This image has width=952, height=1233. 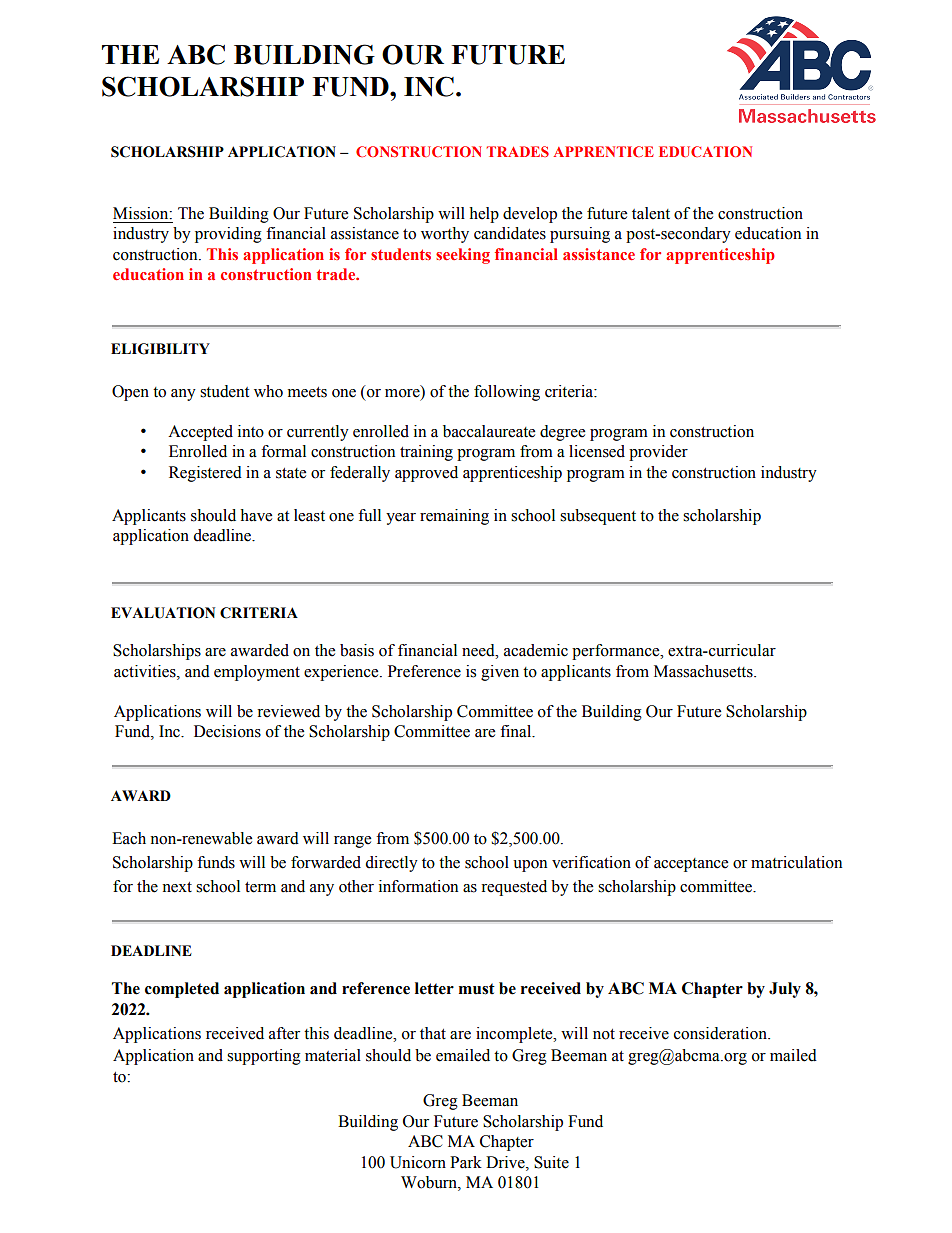 I want to click on supporting, so click(x=264, y=1057).
